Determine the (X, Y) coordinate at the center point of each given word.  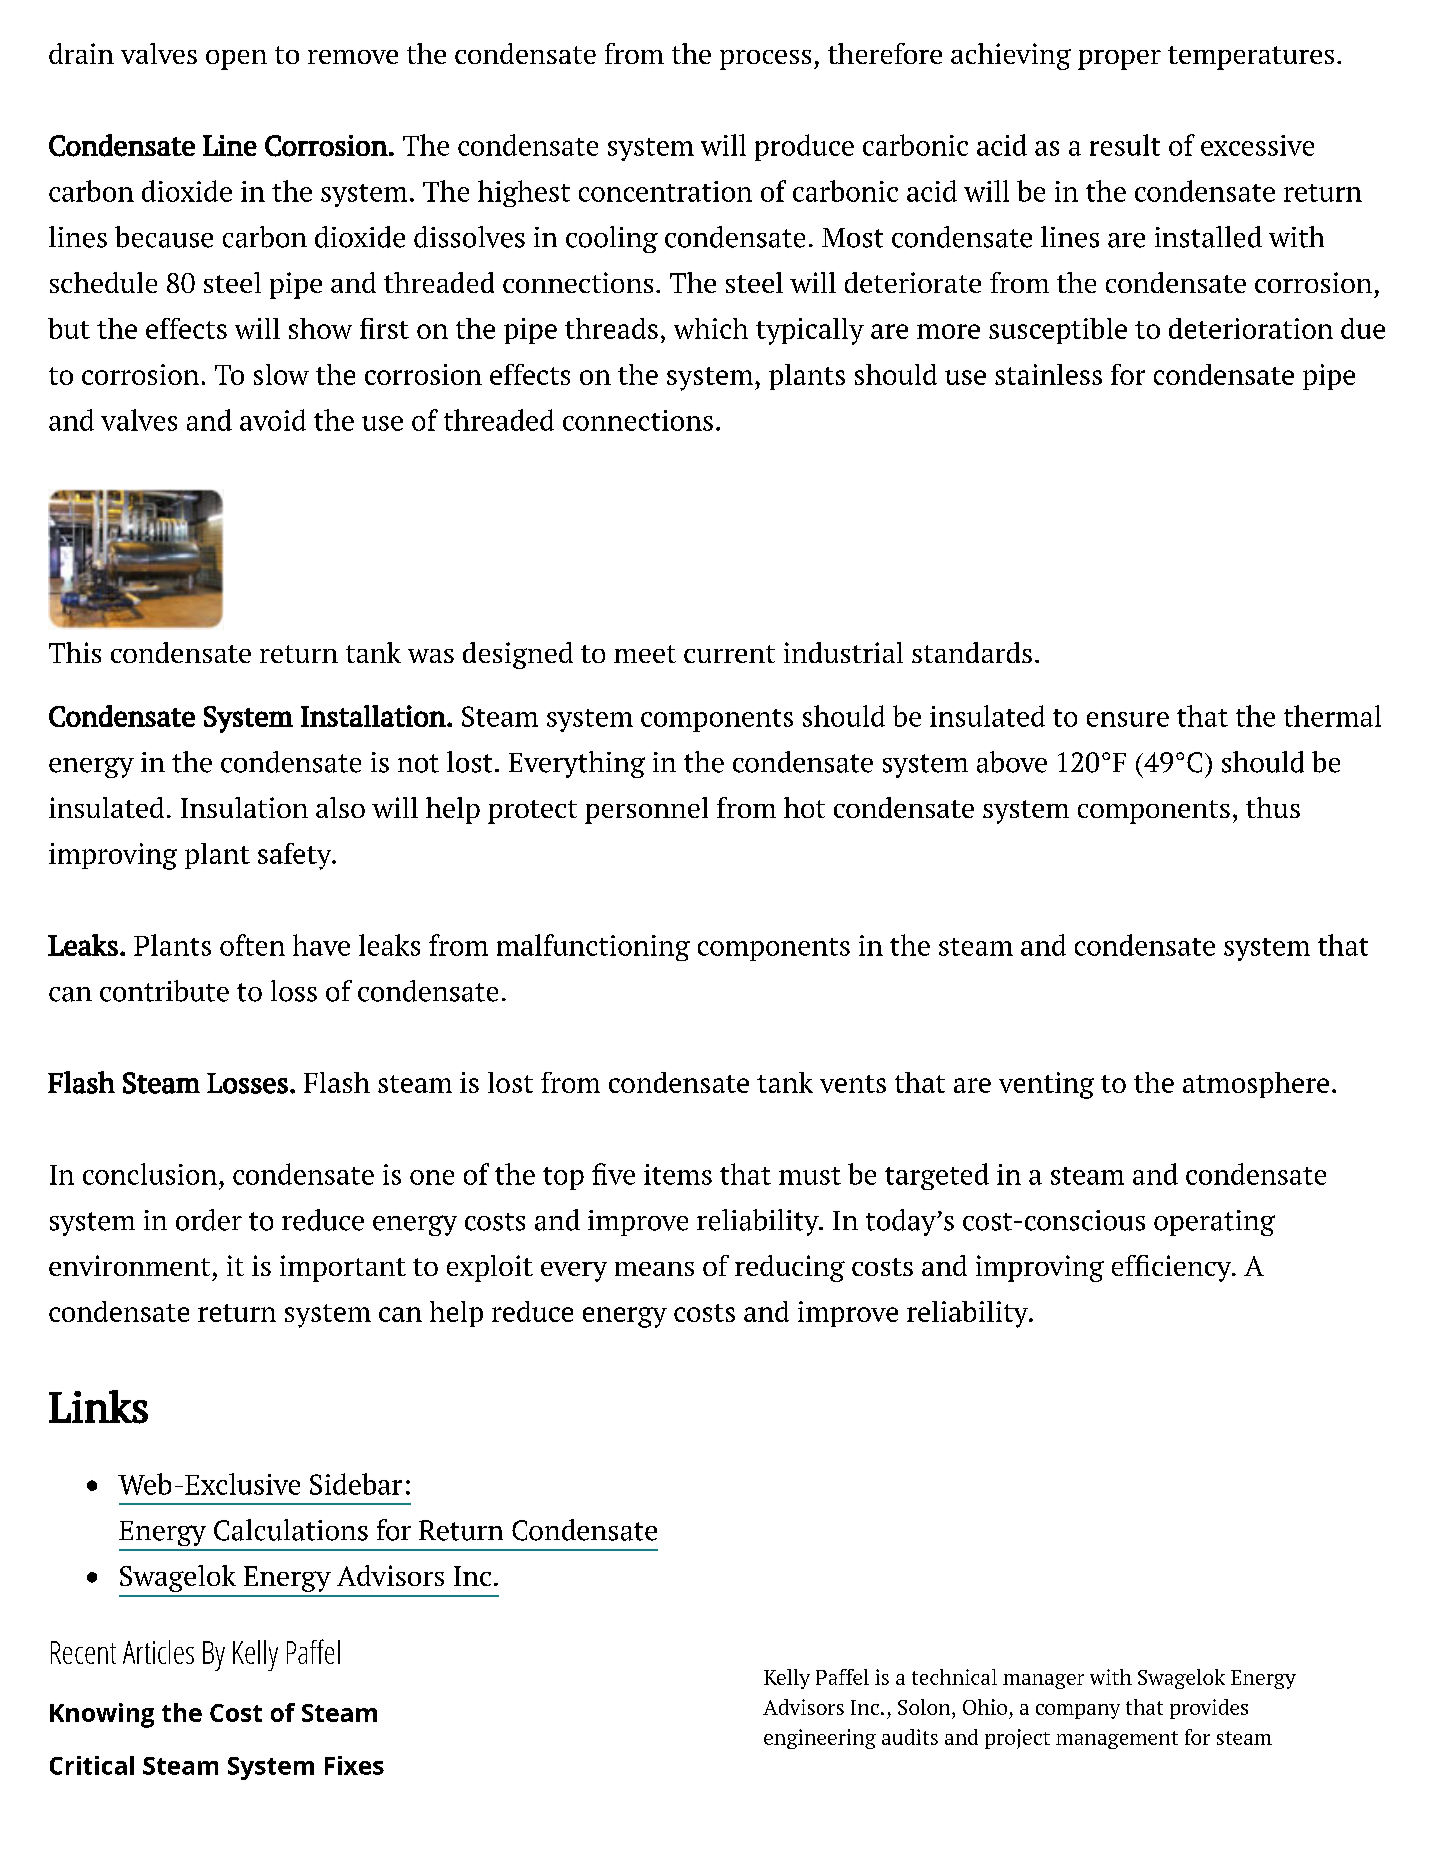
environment (129, 1265)
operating (1214, 1223)
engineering (820, 1739)
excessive (1257, 145)
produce (804, 147)
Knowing (102, 1715)
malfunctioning (593, 947)
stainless (1048, 374)
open (236, 60)
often (252, 945)
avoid (273, 420)
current (729, 654)
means (654, 1269)
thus (1273, 807)
